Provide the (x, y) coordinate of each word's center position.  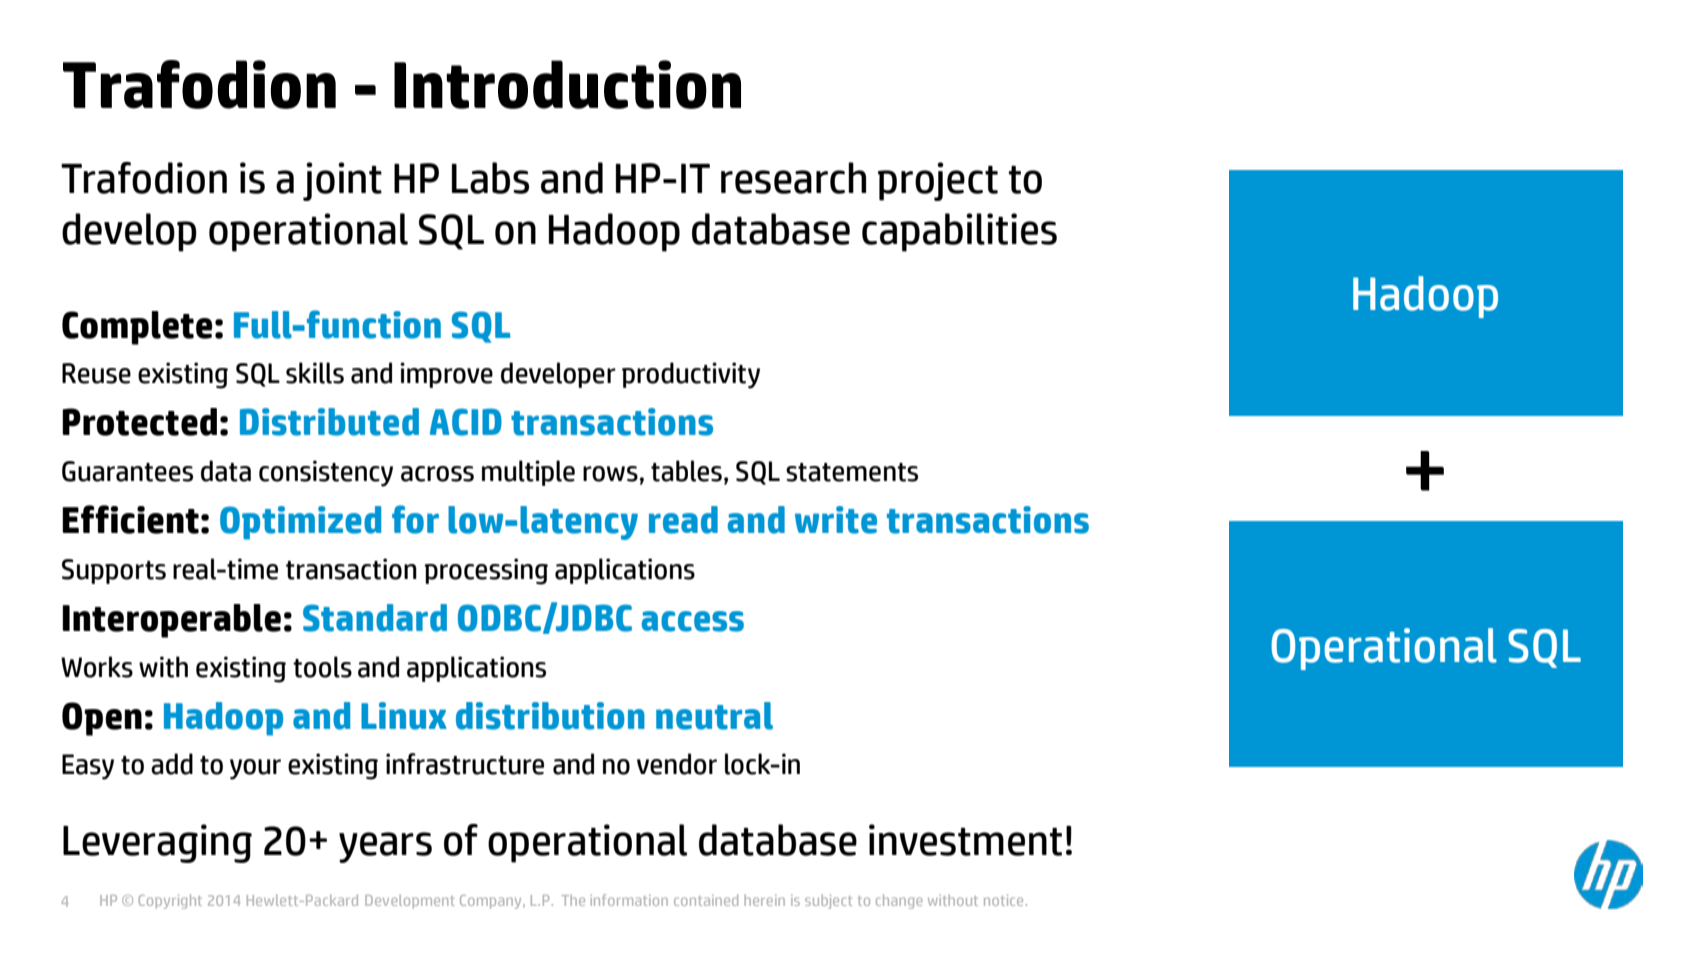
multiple (528, 473)
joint (342, 181)
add (172, 764)
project (938, 181)
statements (852, 472)
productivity (691, 375)
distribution (550, 716)
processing (486, 571)
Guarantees (127, 471)
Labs (490, 178)
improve (446, 375)
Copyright (170, 901)
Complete (137, 328)
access (693, 621)
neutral (714, 716)
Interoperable (171, 621)
